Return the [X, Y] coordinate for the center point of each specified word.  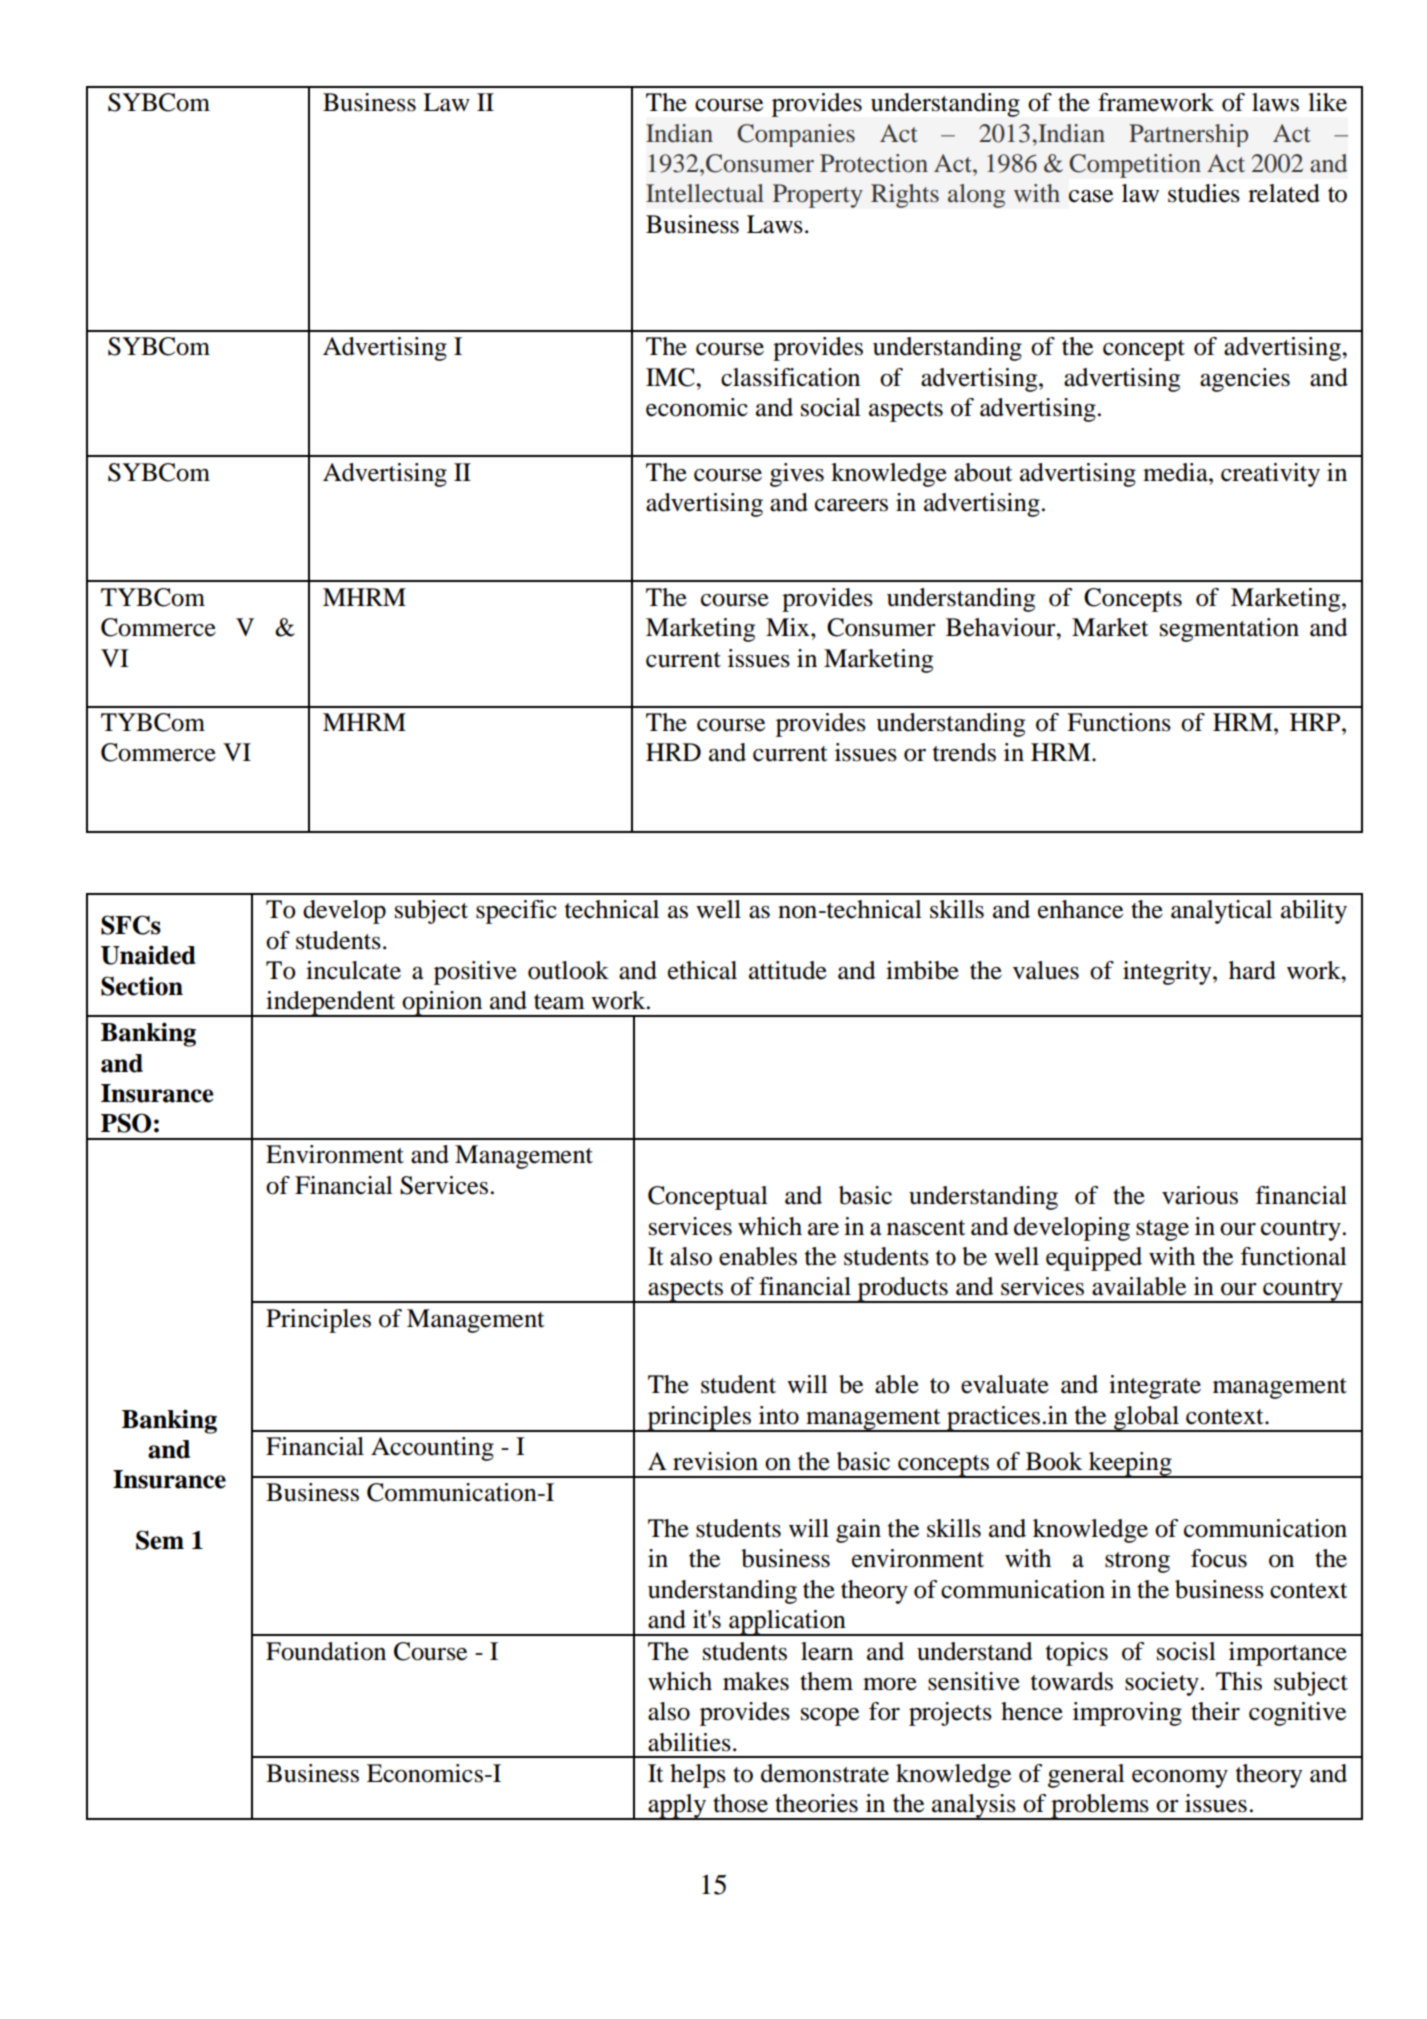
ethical [702, 970]
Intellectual [705, 193]
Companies [796, 135]
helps [698, 1776]
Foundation [326, 1651]
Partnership [1188, 135]
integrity [1168, 973]
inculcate [353, 970]
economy [1180, 1779]
